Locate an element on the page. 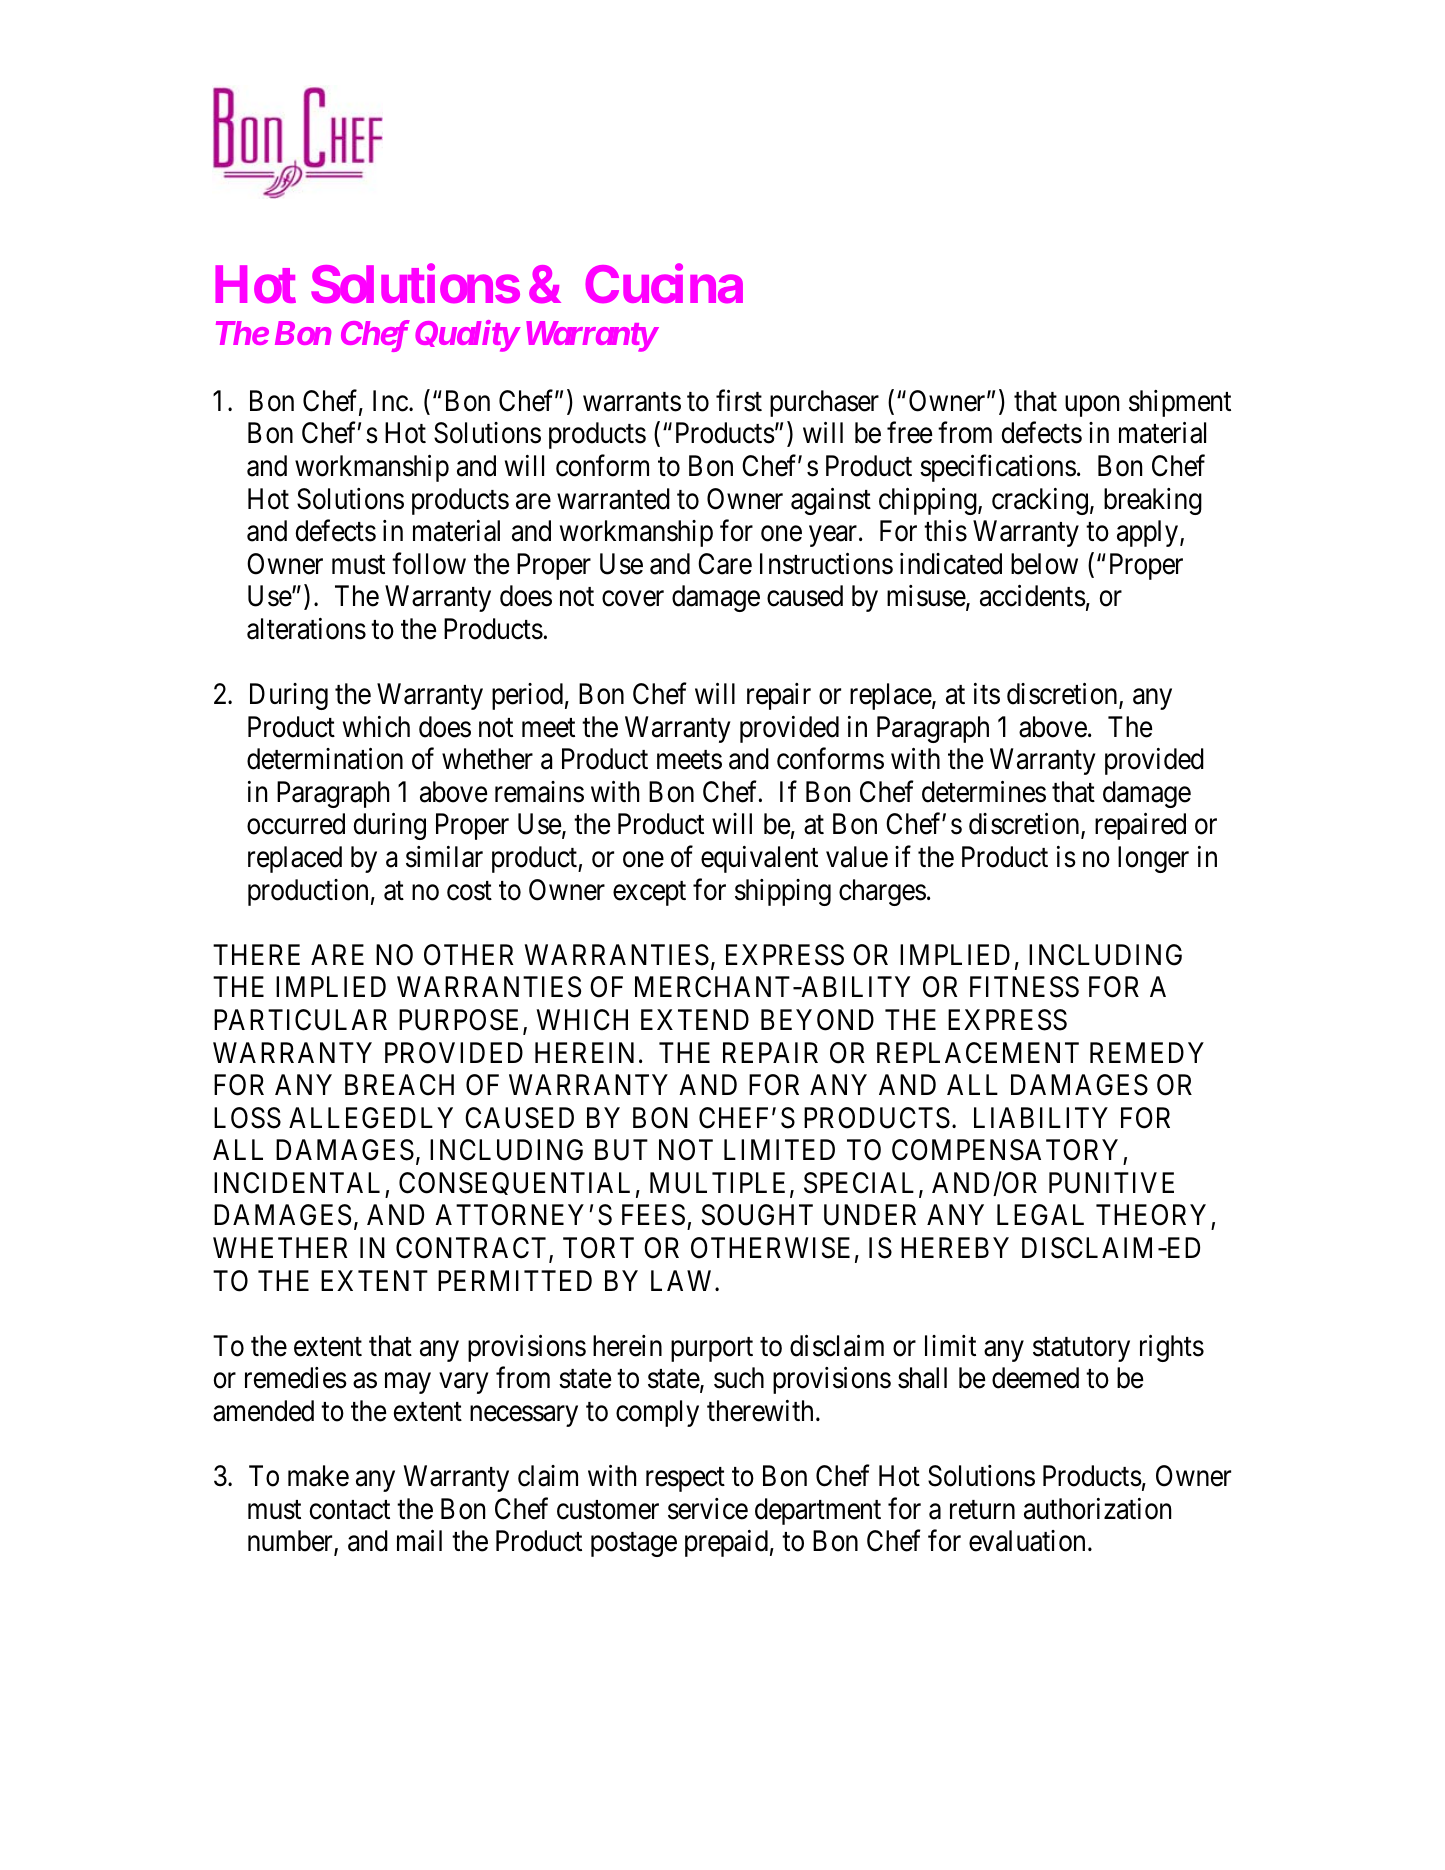 This page has height=1870, width=1445. cover is located at coordinates (633, 599).
